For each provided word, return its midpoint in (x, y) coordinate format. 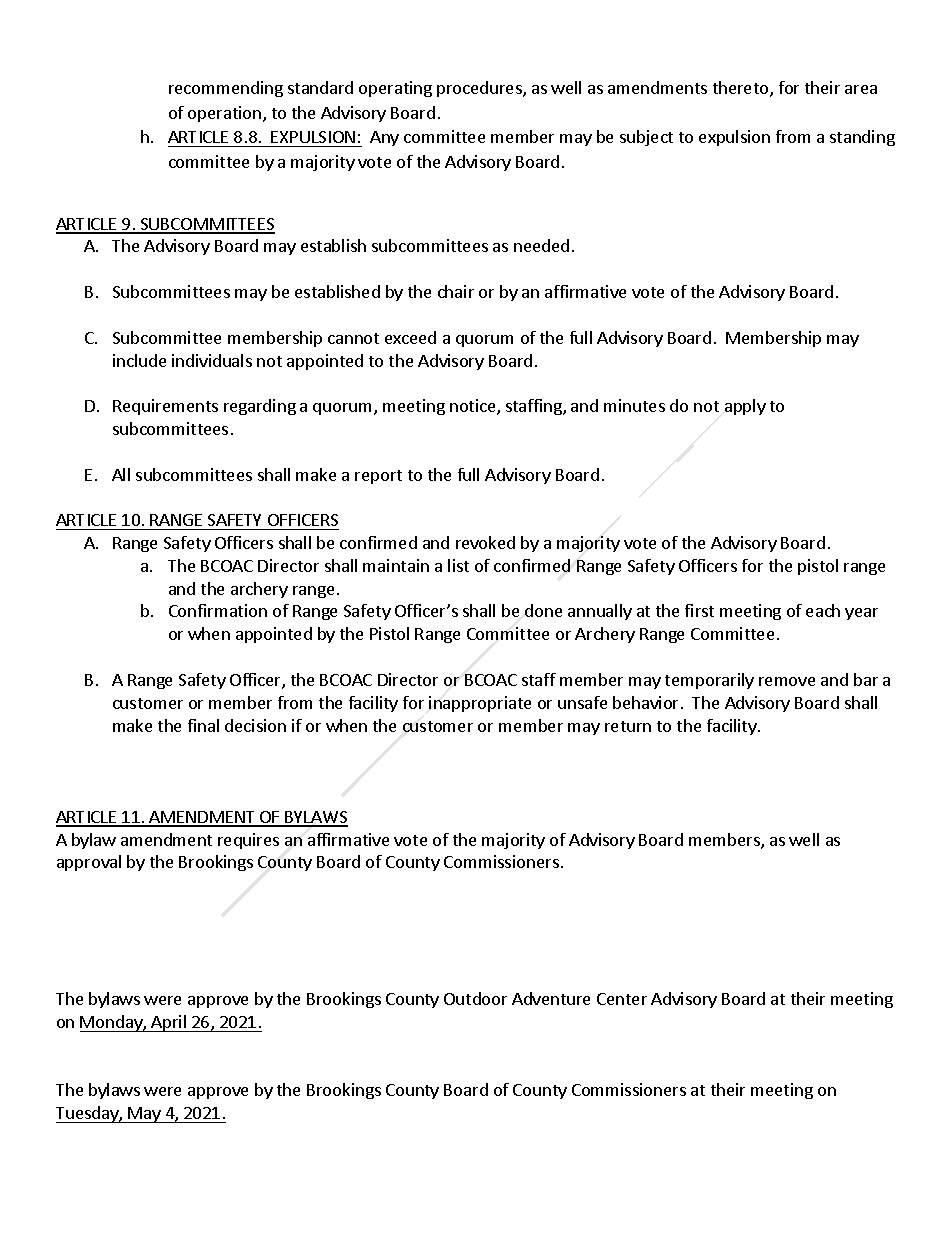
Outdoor (475, 998)
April (169, 1023)
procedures (480, 89)
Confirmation (218, 610)
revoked (485, 542)
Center (622, 999)
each (823, 610)
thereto (742, 89)
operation (224, 114)
